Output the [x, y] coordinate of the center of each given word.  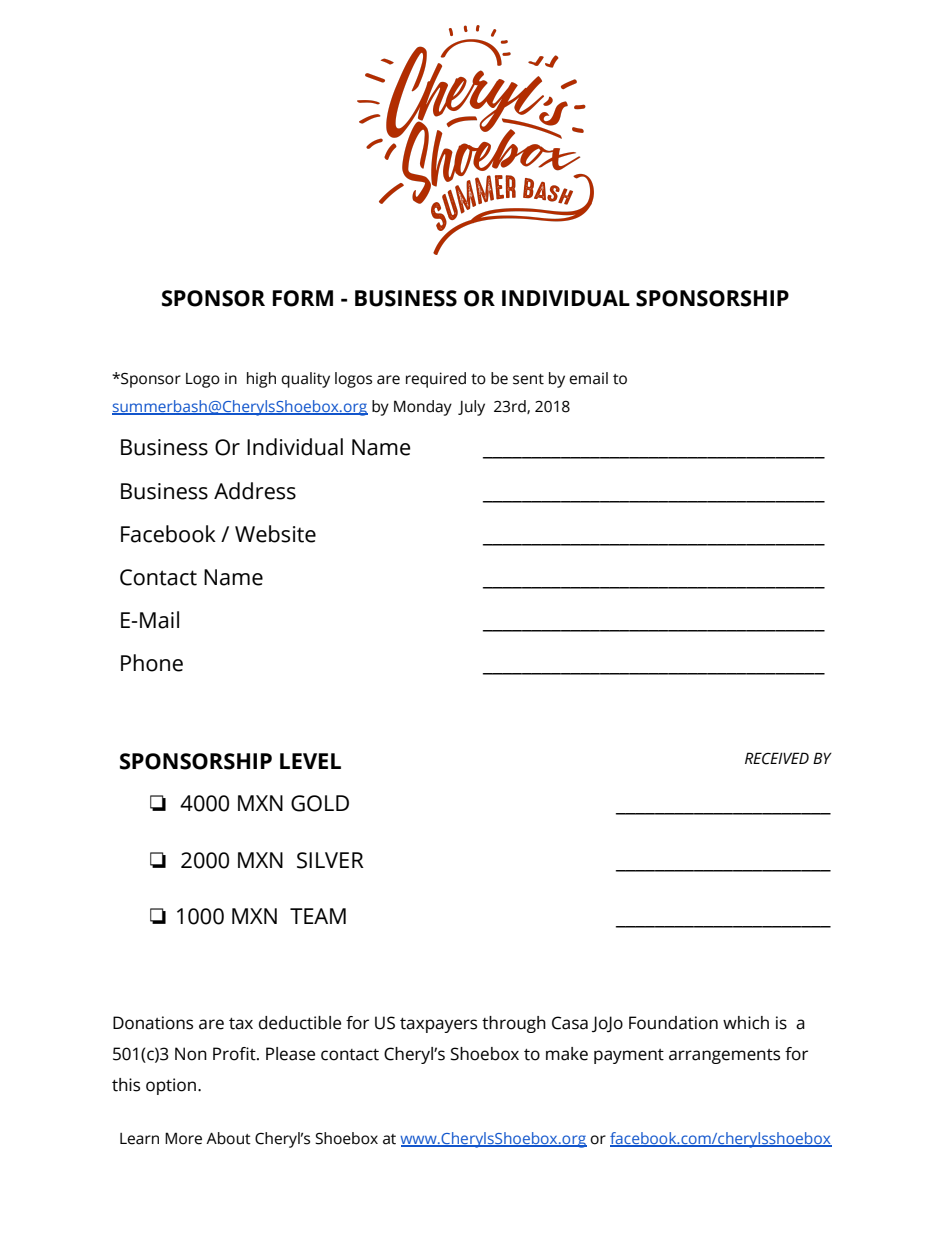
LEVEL [310, 761]
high [261, 380]
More [183, 1138]
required [436, 380]
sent [528, 379]
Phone [152, 663]
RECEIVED [777, 758]
